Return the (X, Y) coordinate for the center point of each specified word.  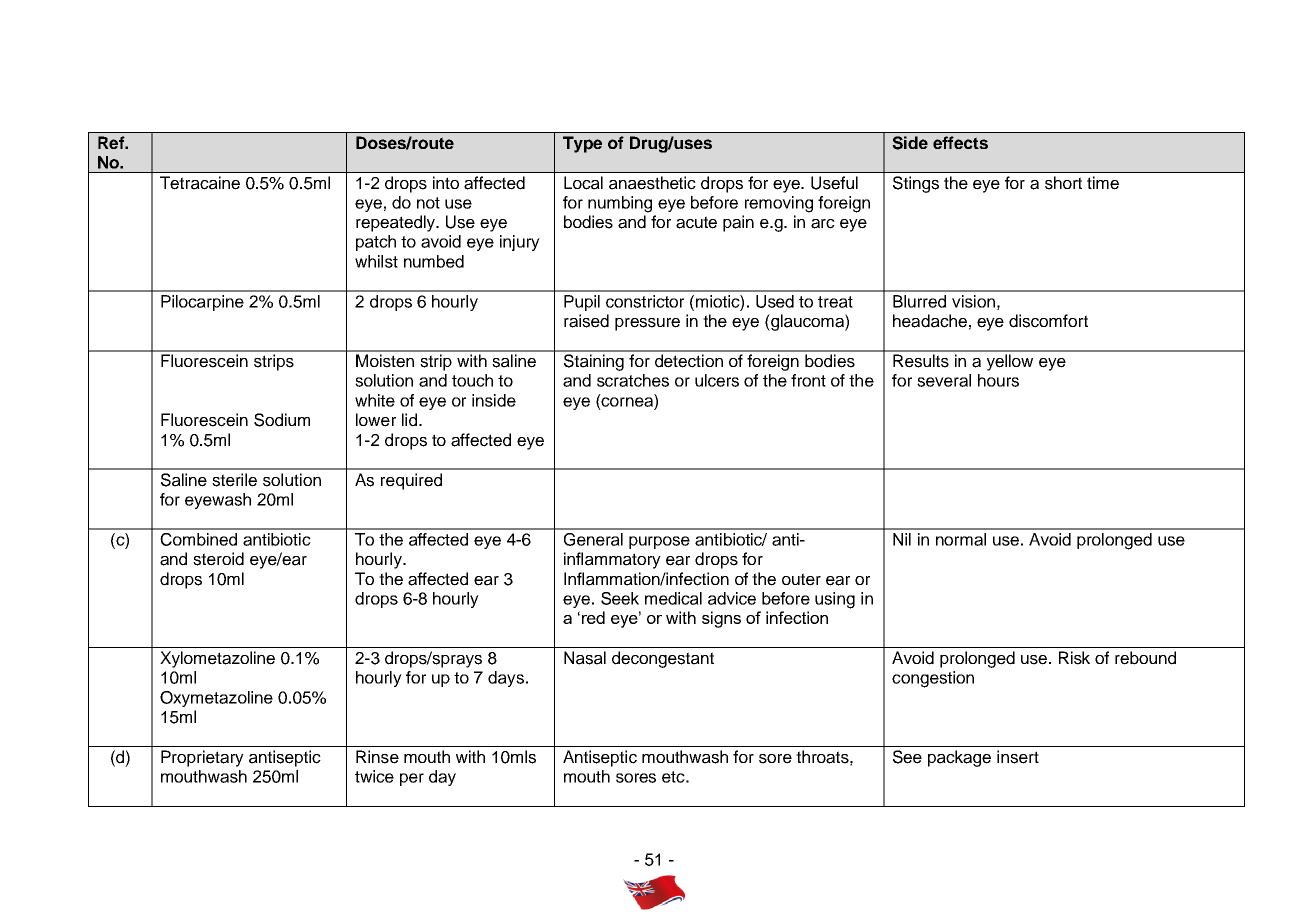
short (1063, 183)
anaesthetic (652, 183)
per (412, 779)
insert (1018, 757)
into (446, 182)
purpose (659, 542)
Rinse (377, 757)
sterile (234, 480)
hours (998, 380)
